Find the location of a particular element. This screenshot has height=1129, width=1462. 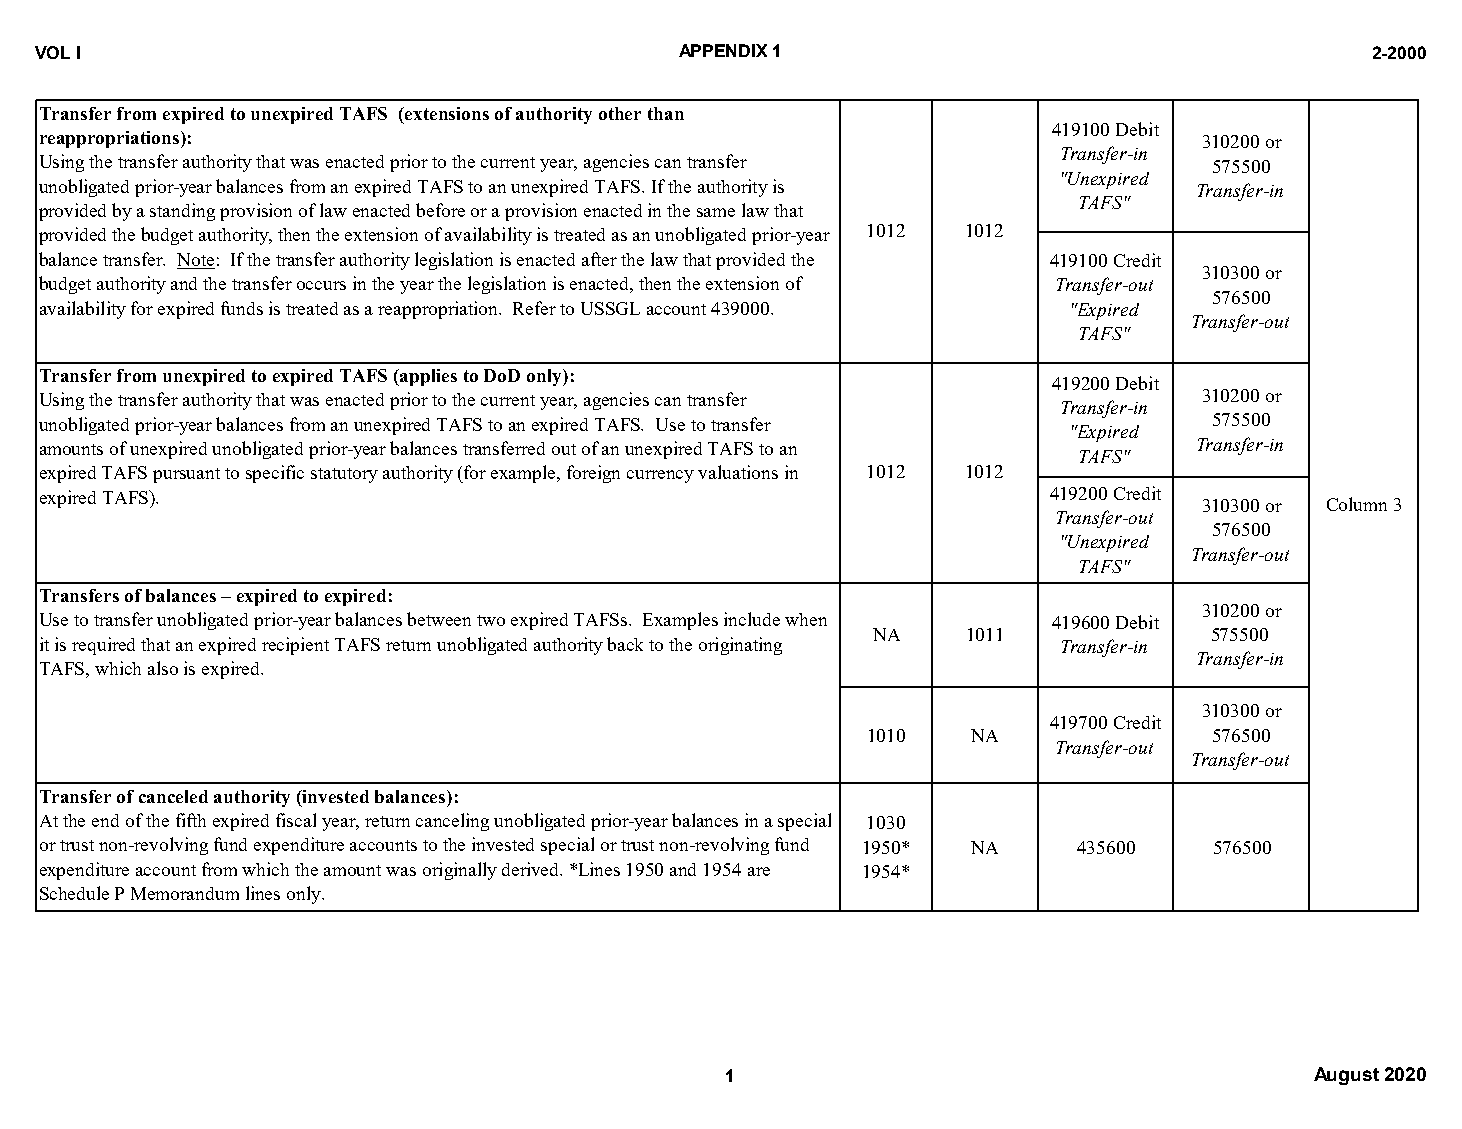

derived is located at coordinates (532, 869).
